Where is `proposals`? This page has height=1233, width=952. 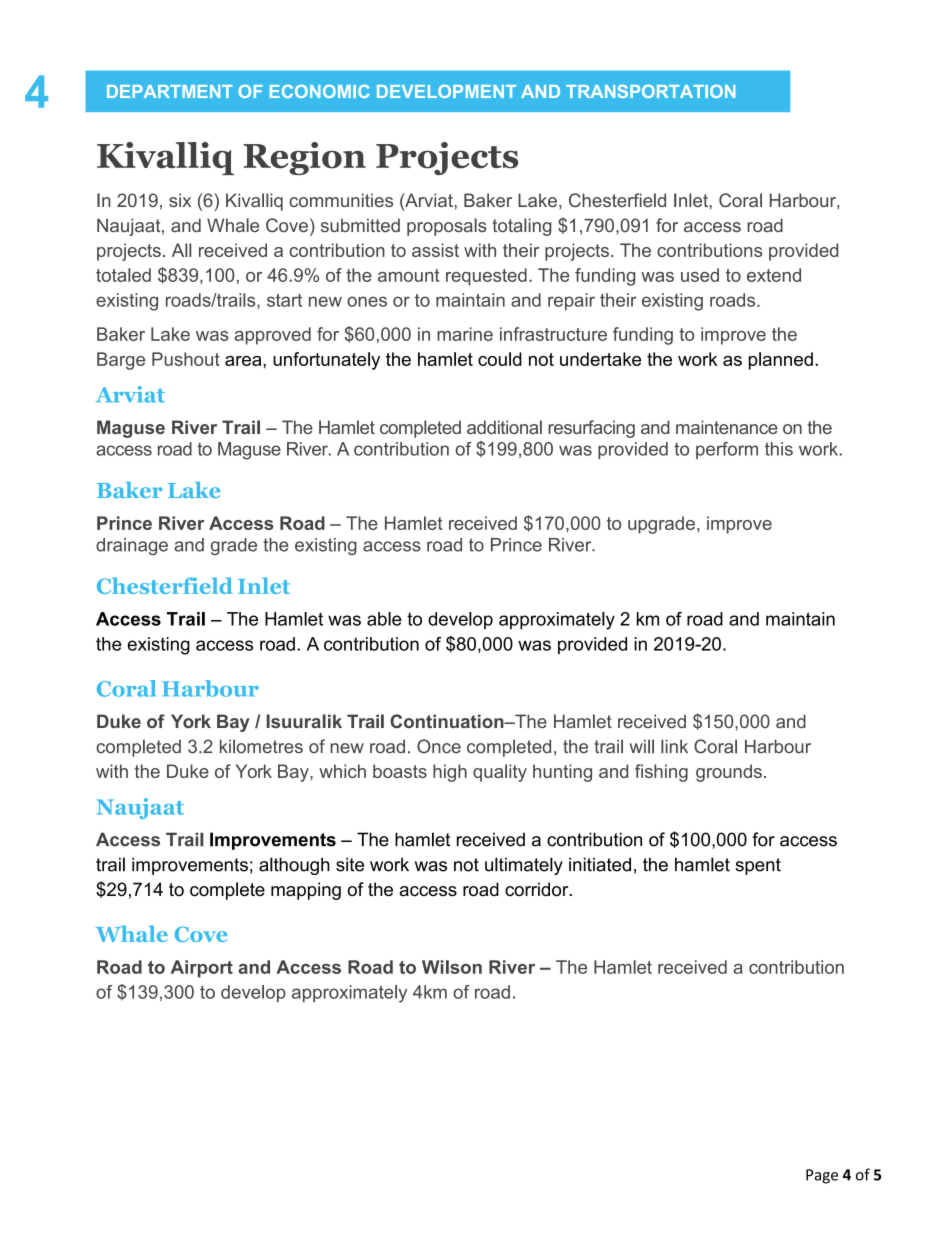 proposals is located at coordinates (447, 227).
